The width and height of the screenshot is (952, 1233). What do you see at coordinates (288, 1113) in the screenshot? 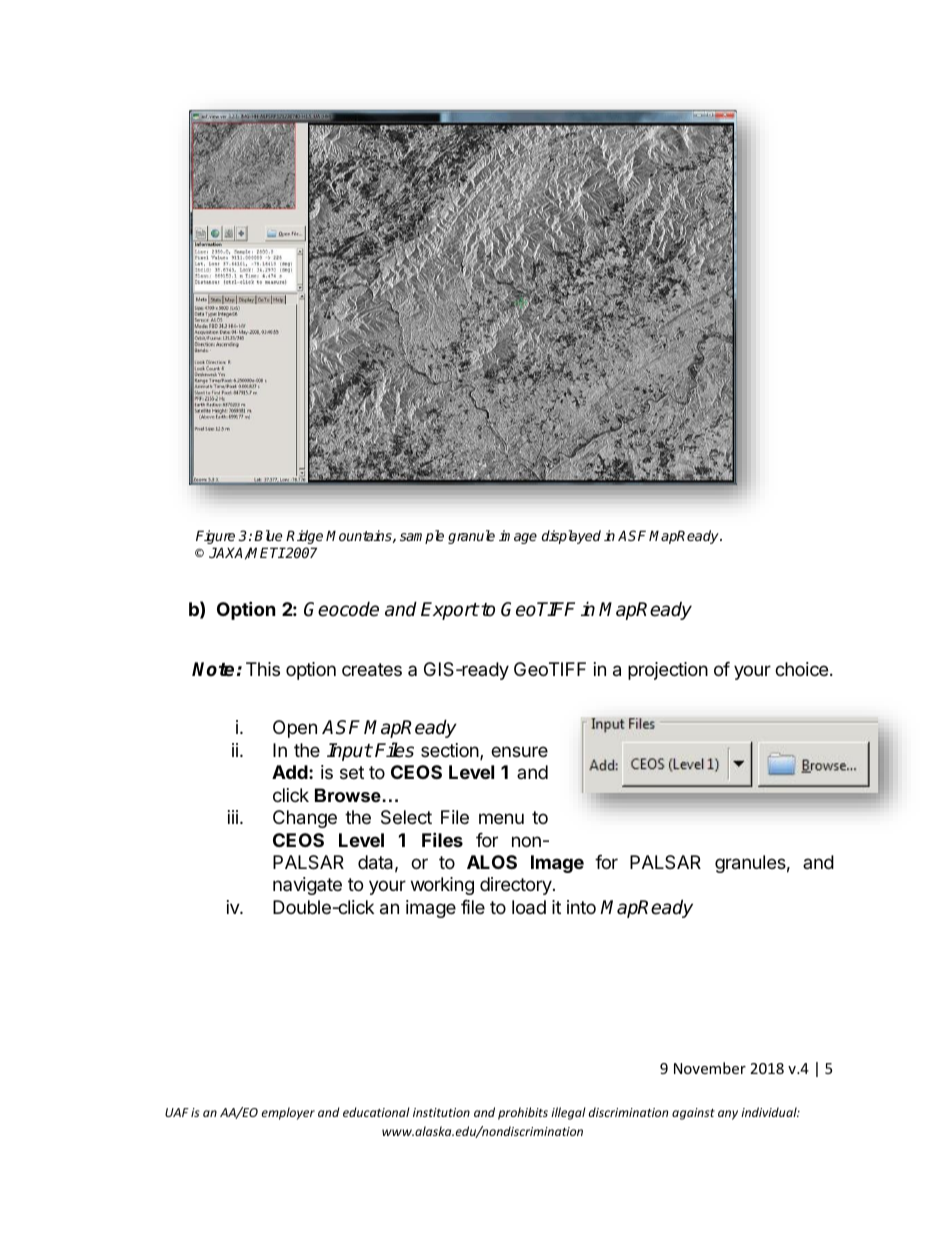
I see `employer` at bounding box center [288, 1113].
